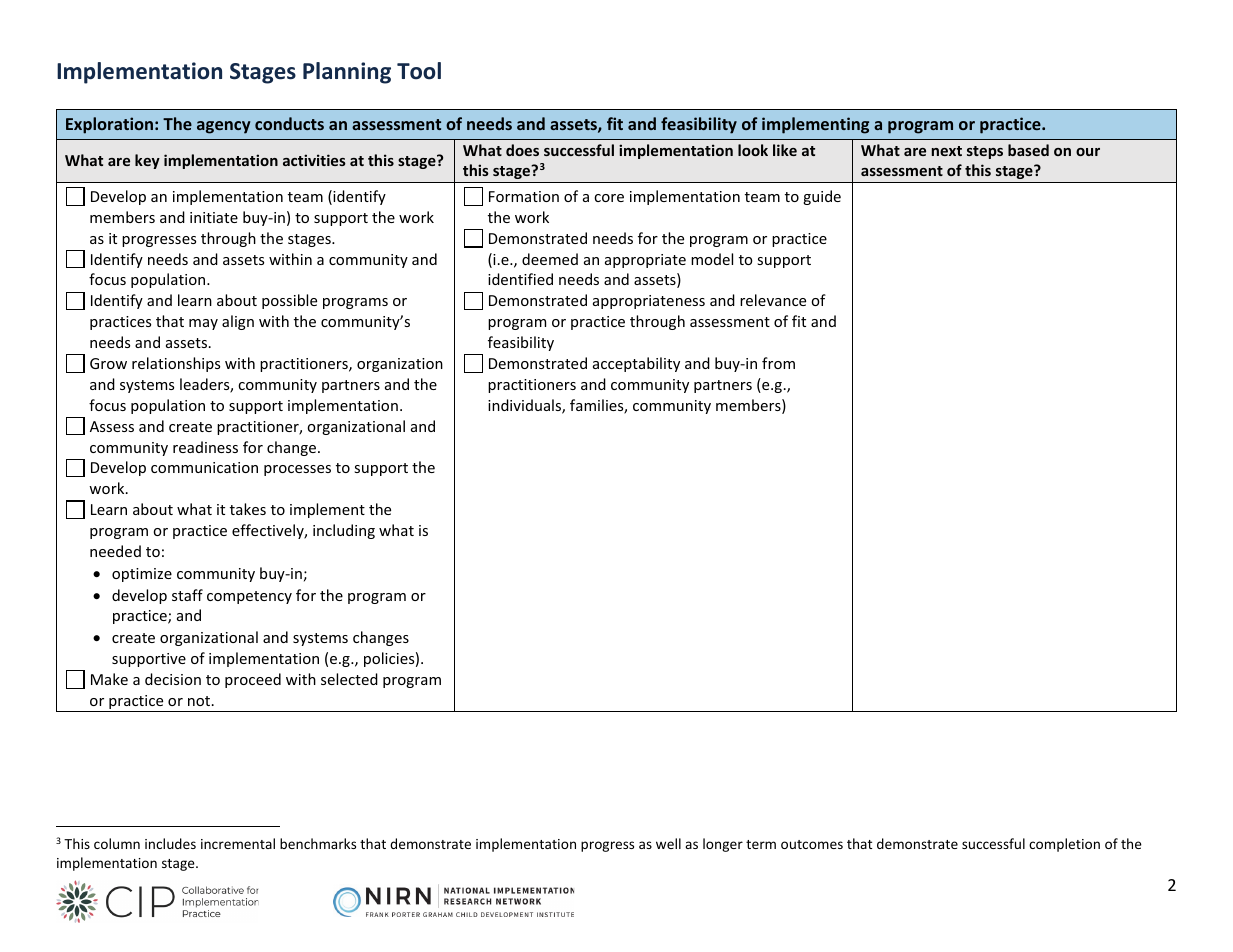  What do you see at coordinates (522, 150) in the document?
I see `does` at bounding box center [522, 150].
